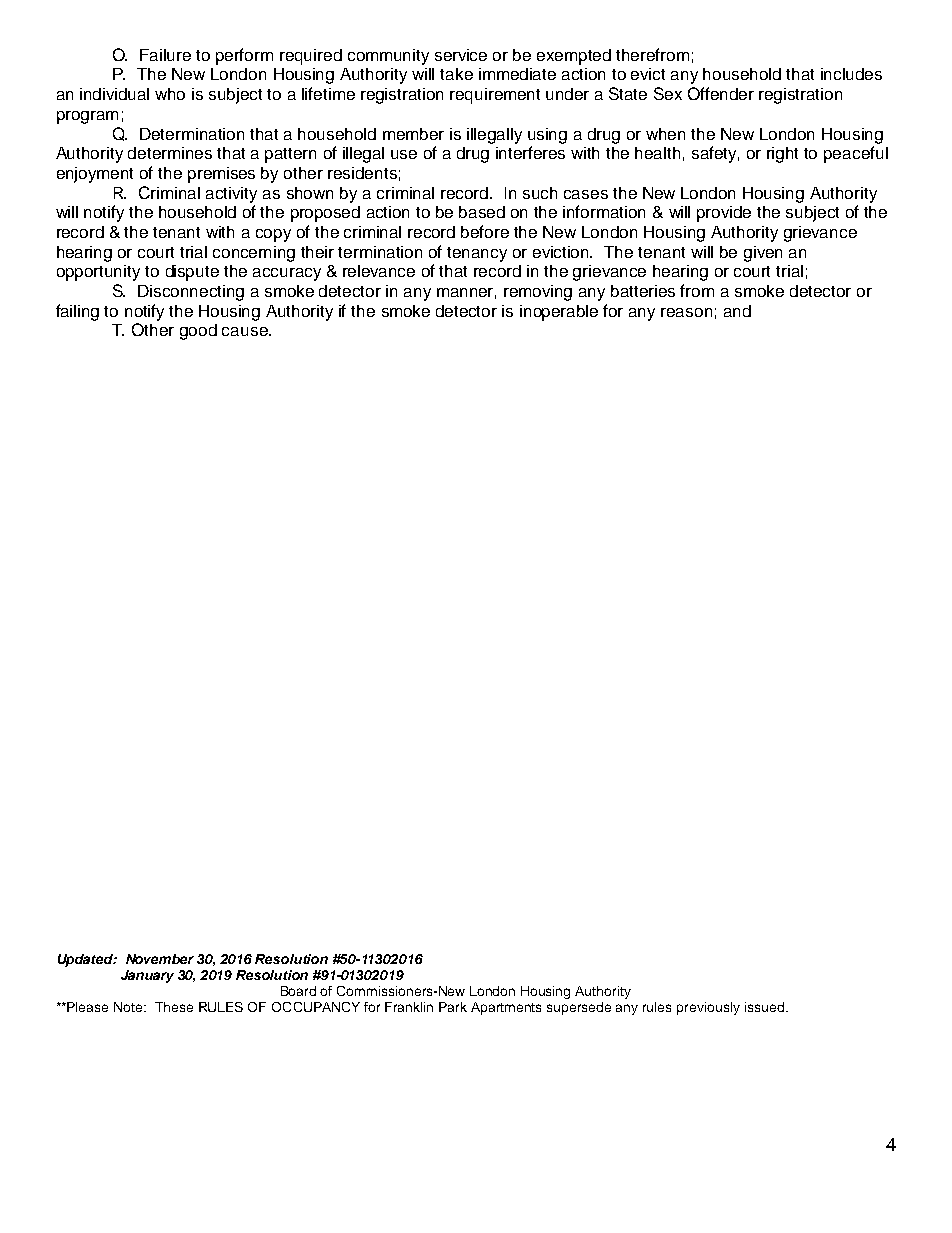  What do you see at coordinates (160, 959) in the document?
I see `November` at bounding box center [160, 959].
